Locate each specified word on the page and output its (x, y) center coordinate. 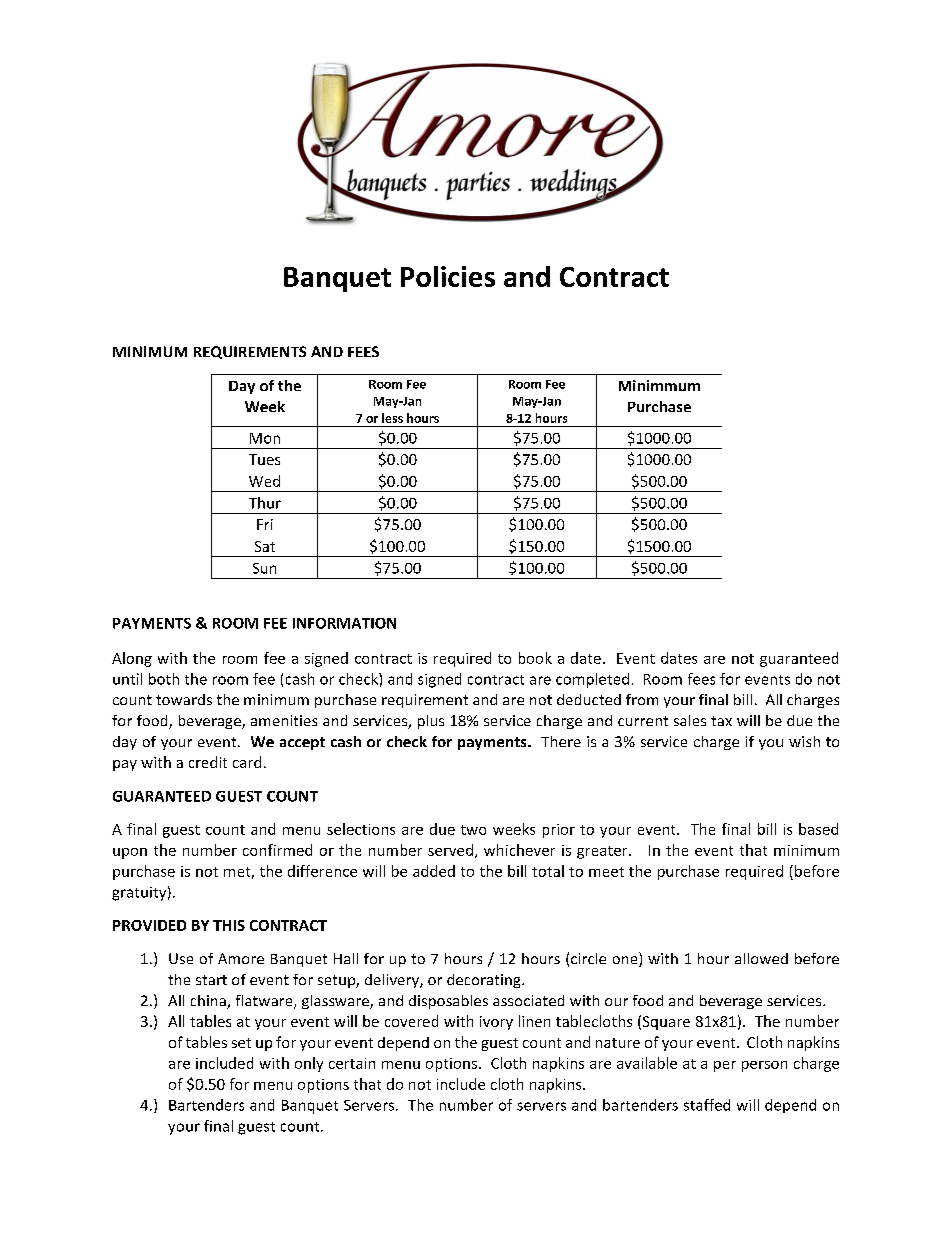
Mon (265, 438)
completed (592, 680)
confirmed (277, 850)
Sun (264, 568)
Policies (448, 276)
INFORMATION (344, 623)
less (392, 418)
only (309, 1064)
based (818, 829)
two (473, 830)
